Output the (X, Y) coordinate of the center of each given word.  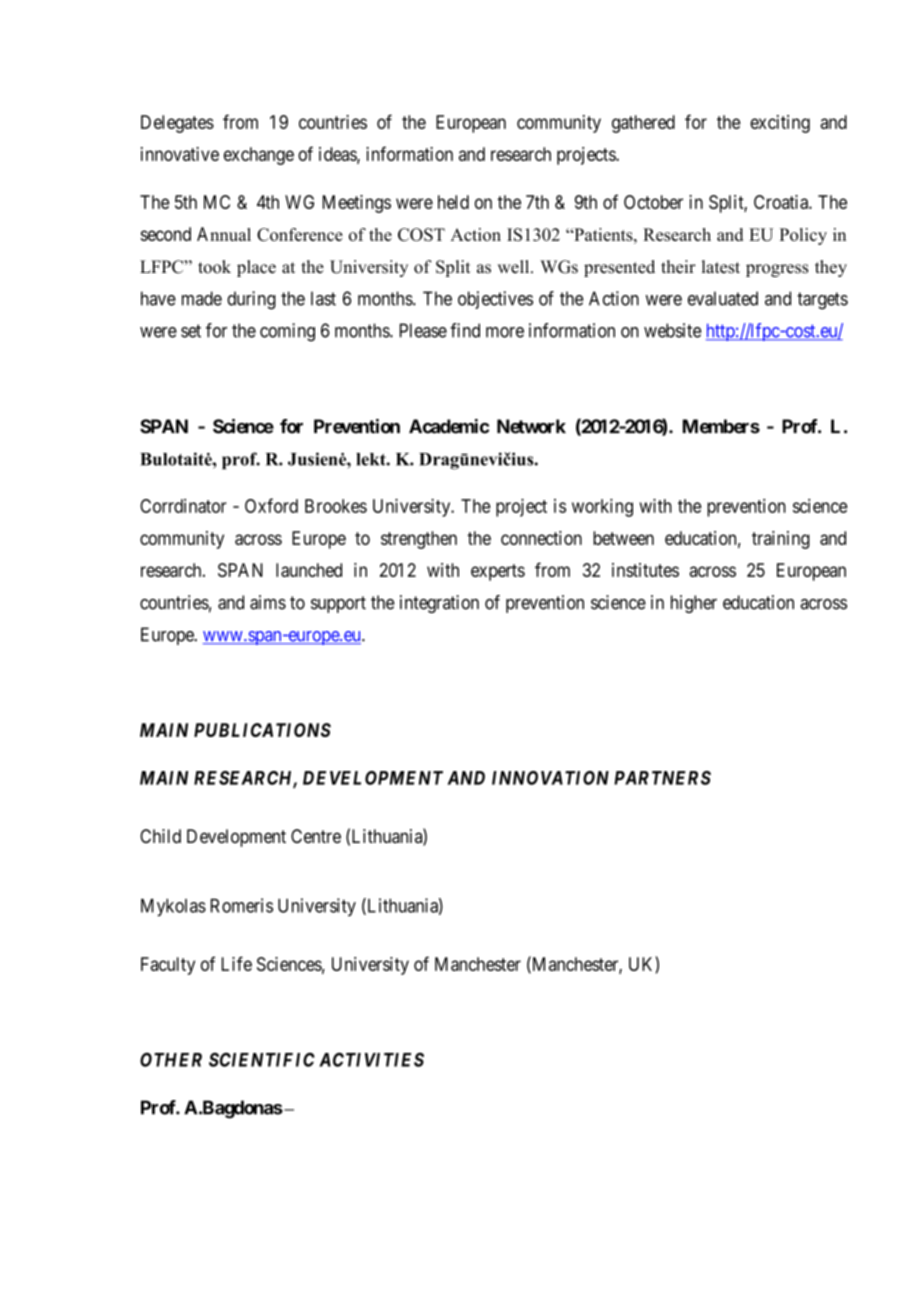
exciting (780, 124)
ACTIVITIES (371, 1059)
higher (694, 604)
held (453, 202)
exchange (259, 156)
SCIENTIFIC (262, 1059)
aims (268, 602)
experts (498, 572)
